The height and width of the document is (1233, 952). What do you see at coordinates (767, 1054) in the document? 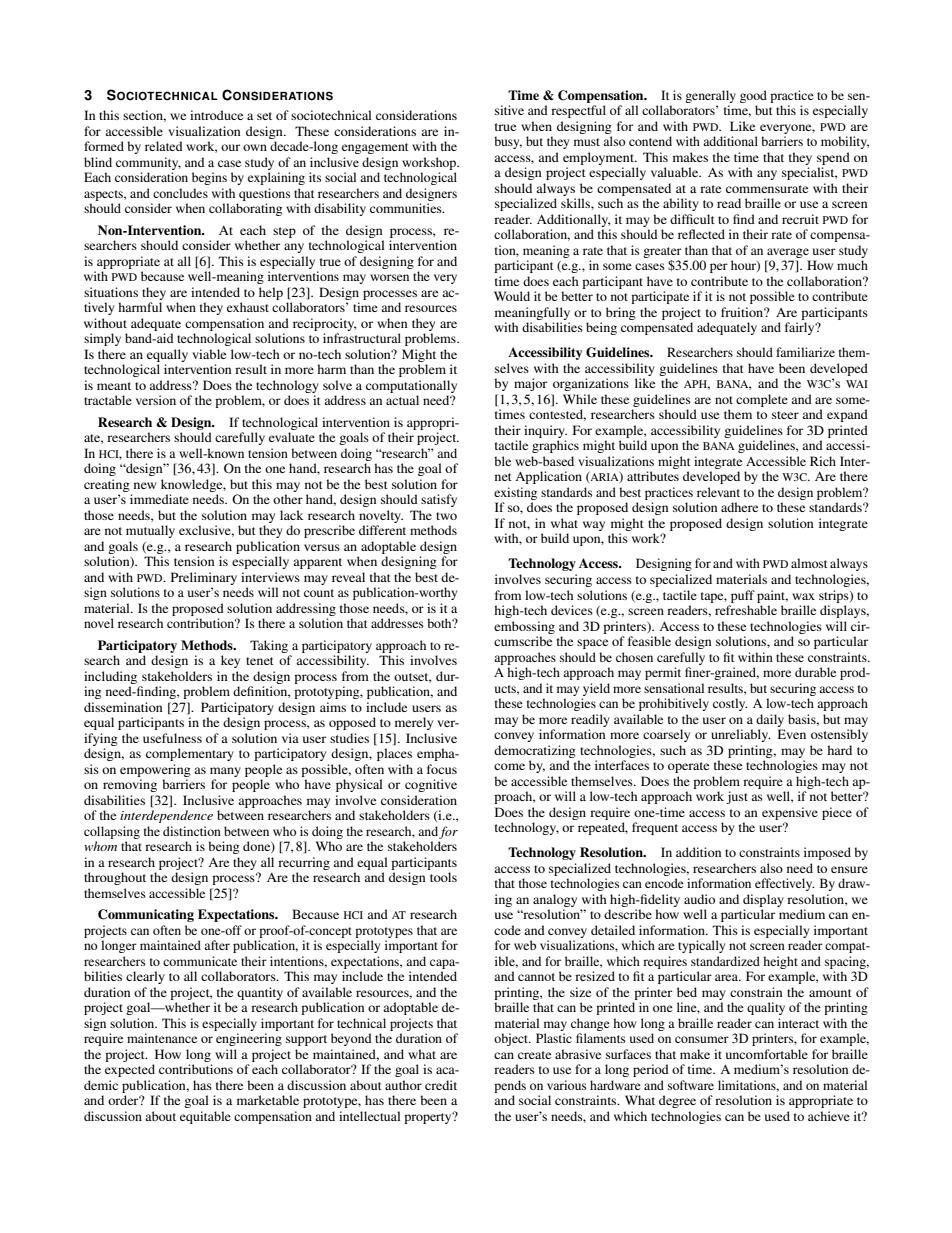
I see `uncomfortable` at bounding box center [767, 1054].
